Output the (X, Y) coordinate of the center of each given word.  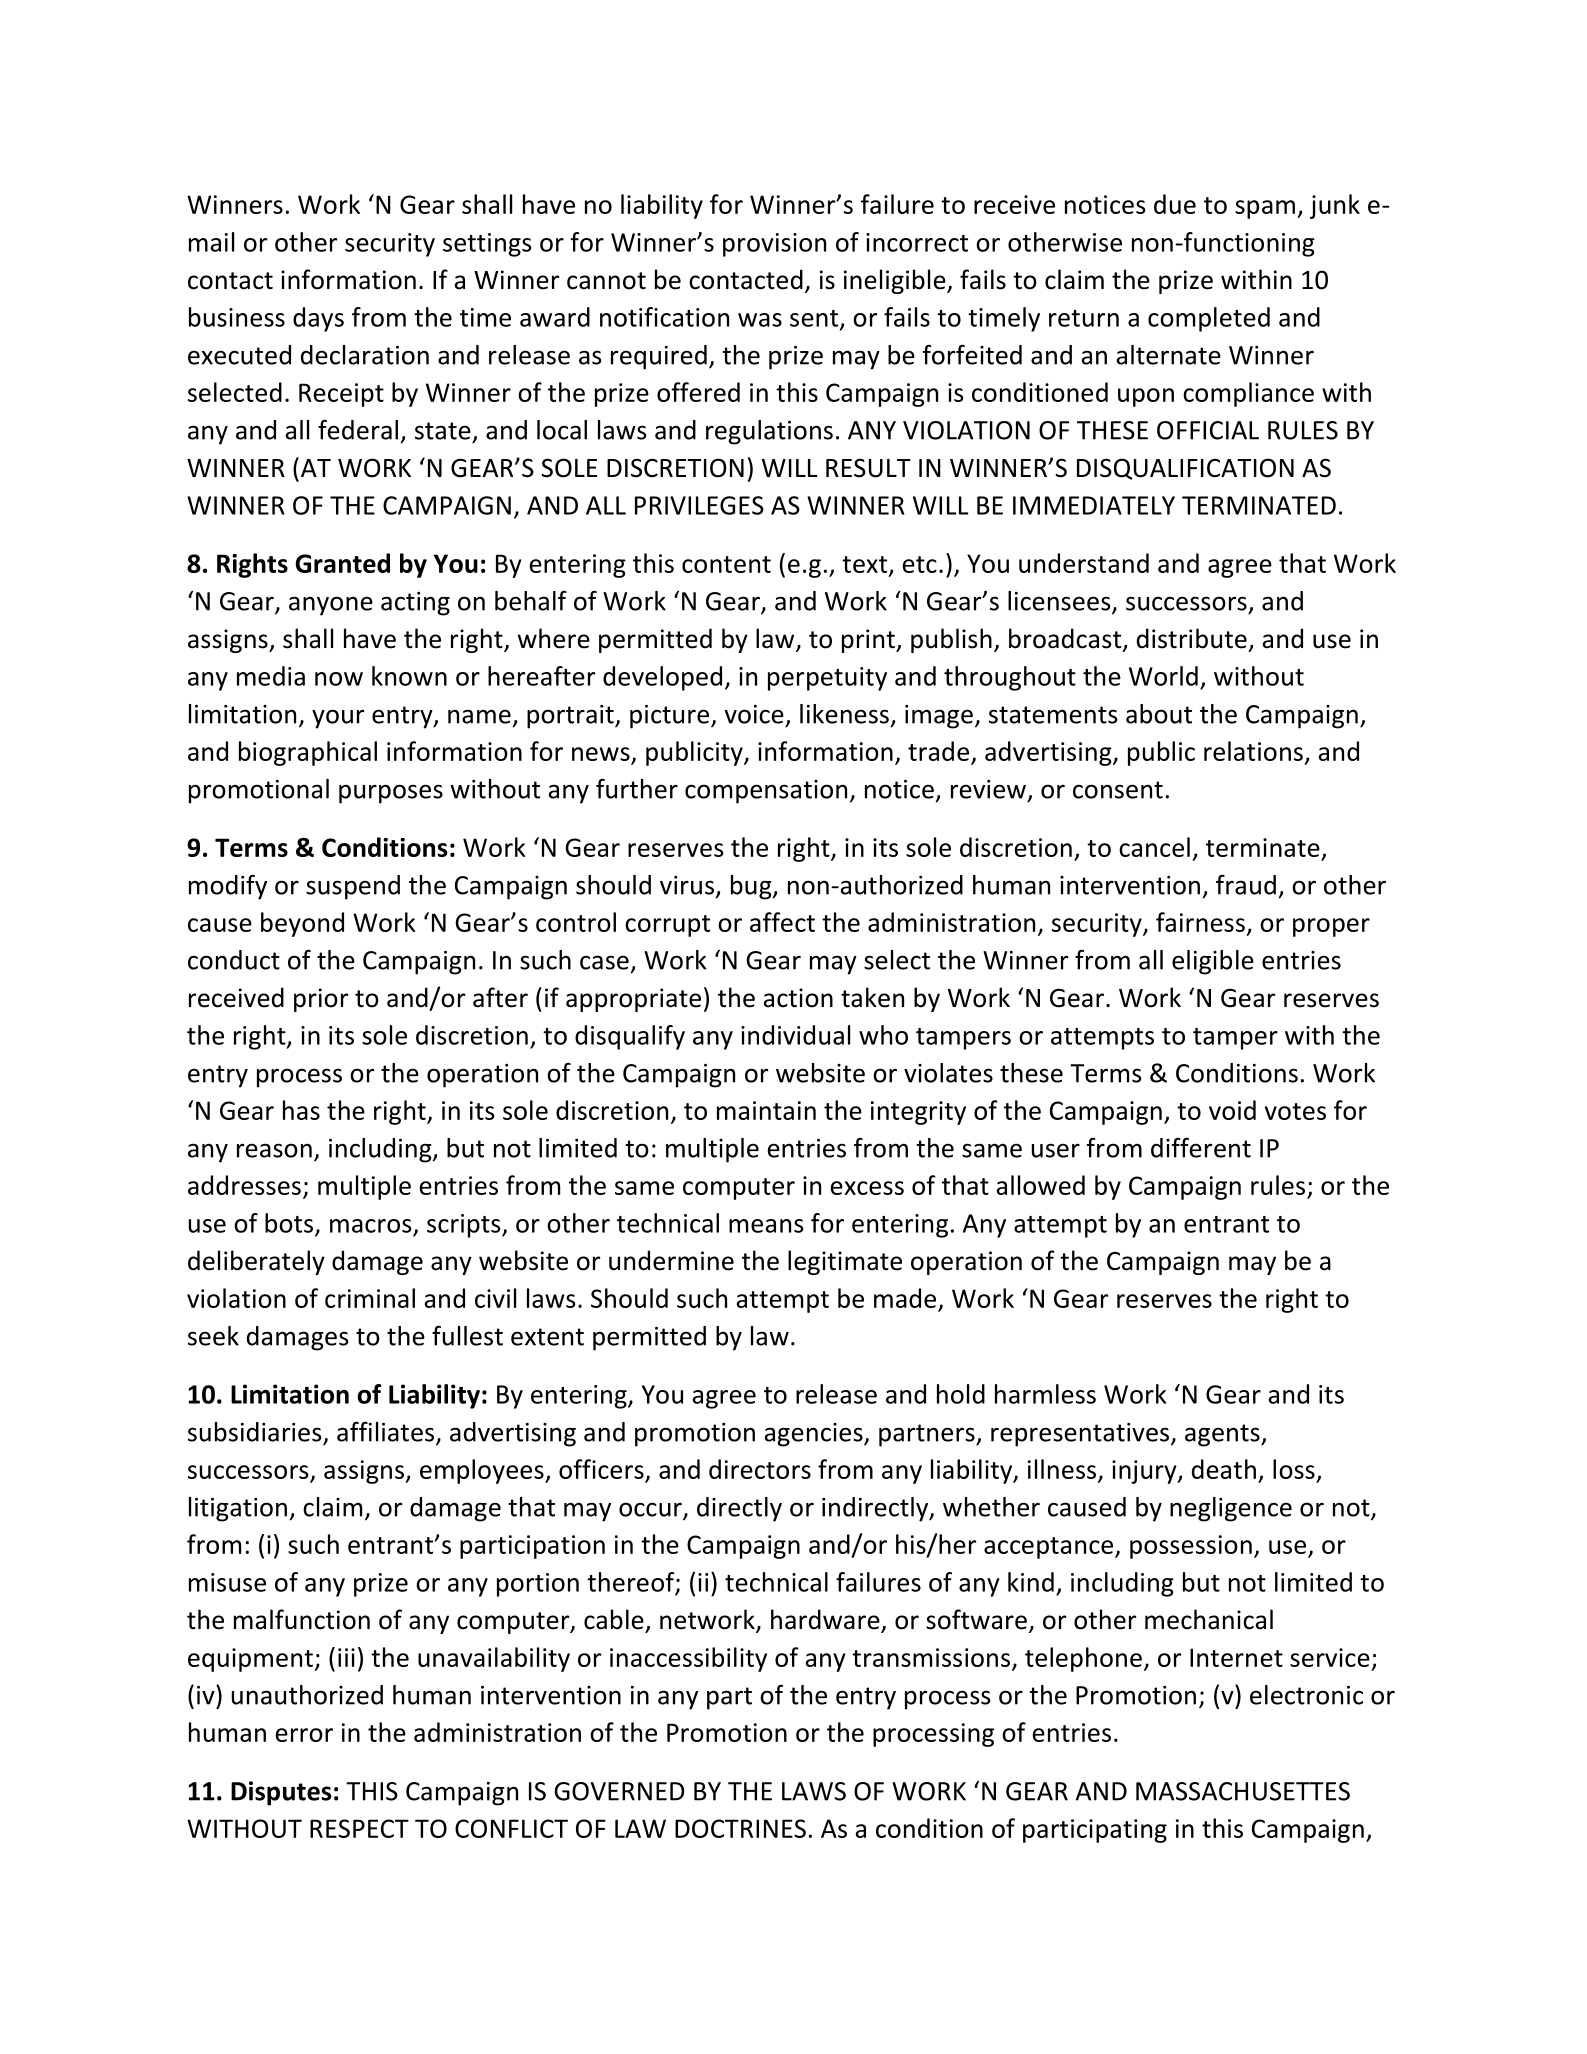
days (318, 319)
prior (321, 1000)
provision (774, 245)
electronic (1306, 1695)
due (1175, 204)
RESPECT (359, 1828)
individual (795, 1035)
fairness (1200, 922)
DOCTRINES (740, 1828)
